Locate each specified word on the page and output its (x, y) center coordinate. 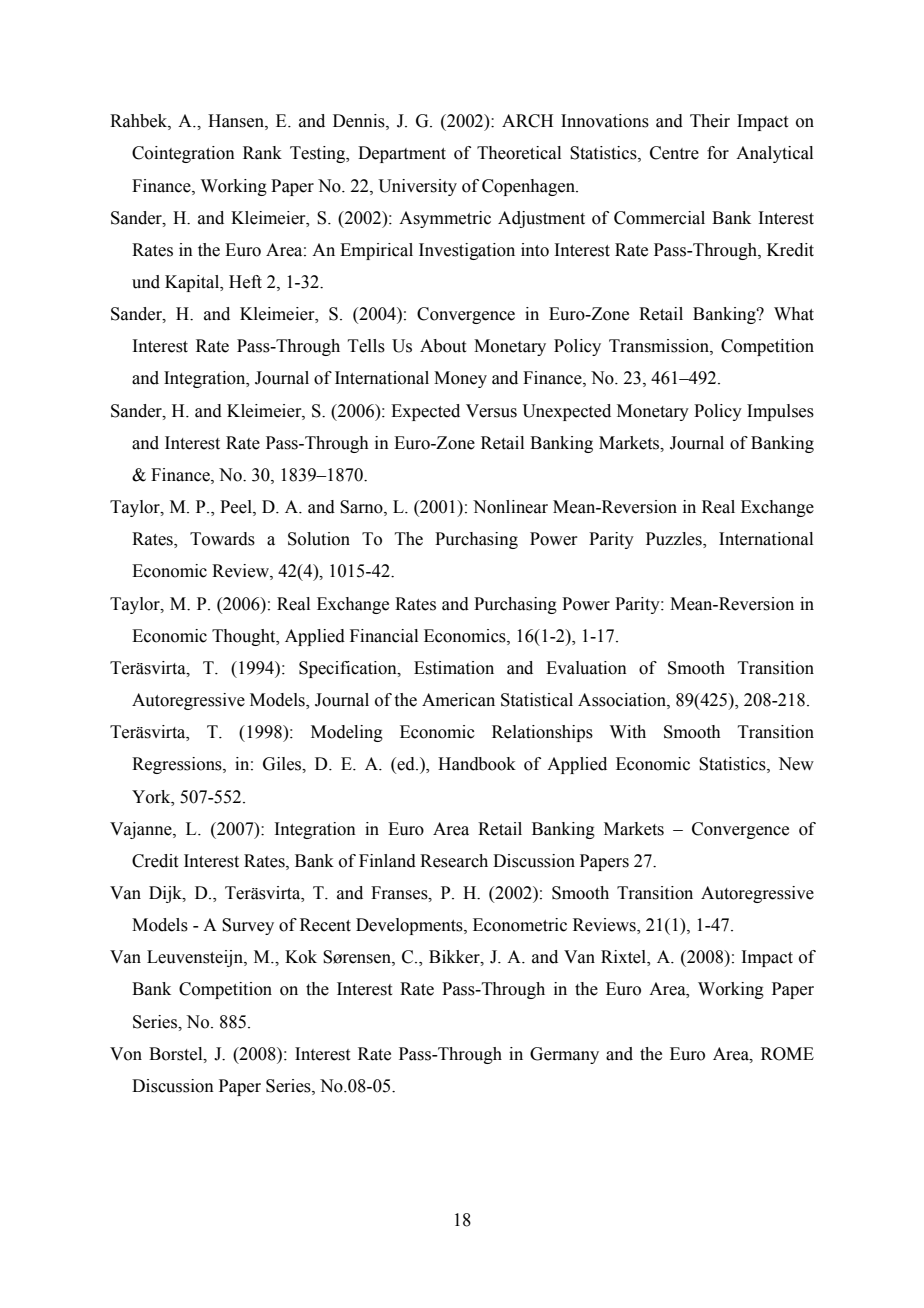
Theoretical (519, 153)
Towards (222, 539)
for (718, 153)
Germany (564, 1055)
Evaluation (586, 668)
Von (126, 1054)
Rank (262, 153)
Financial (384, 636)
